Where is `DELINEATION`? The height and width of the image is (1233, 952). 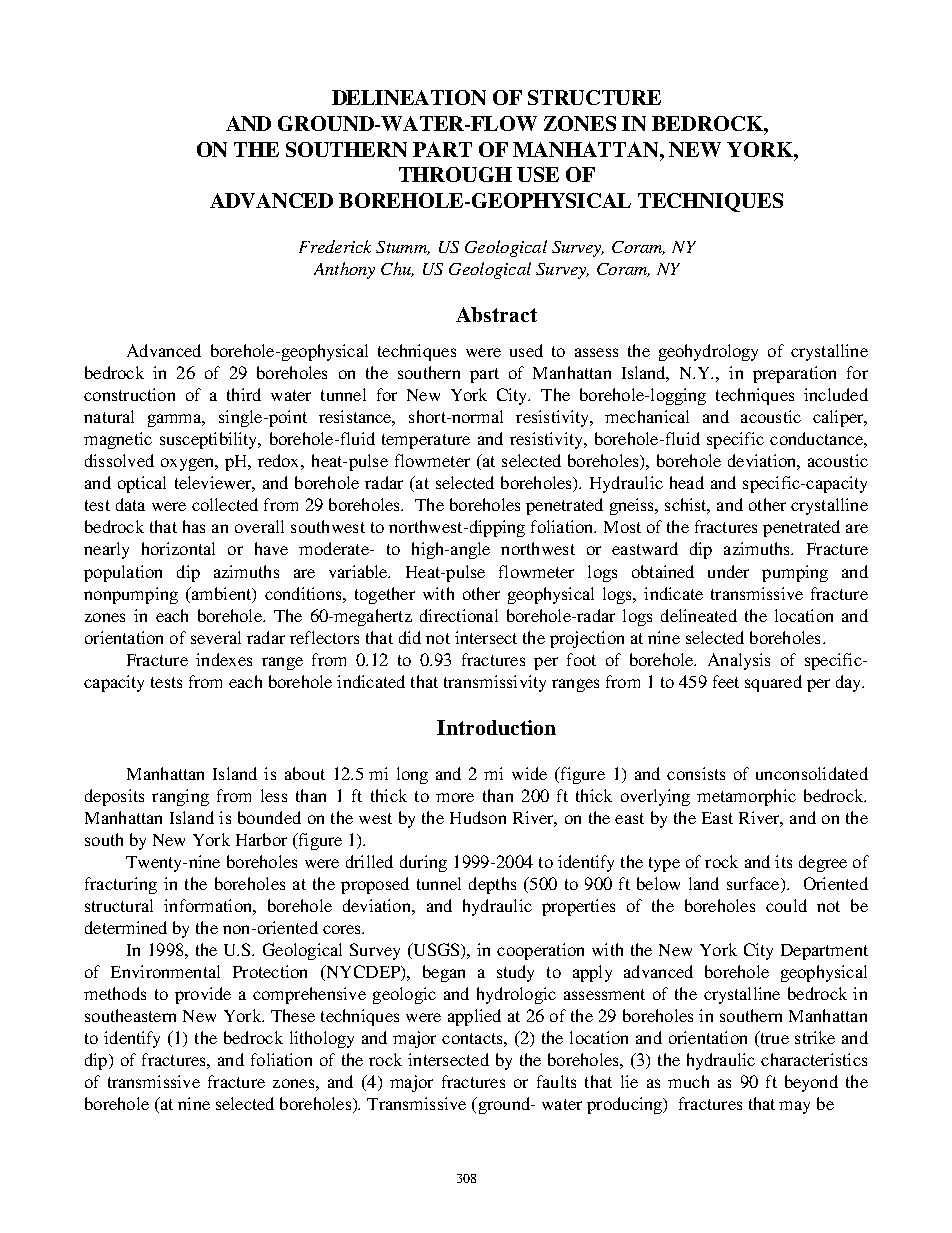 DELINEATION is located at coordinates (409, 97).
